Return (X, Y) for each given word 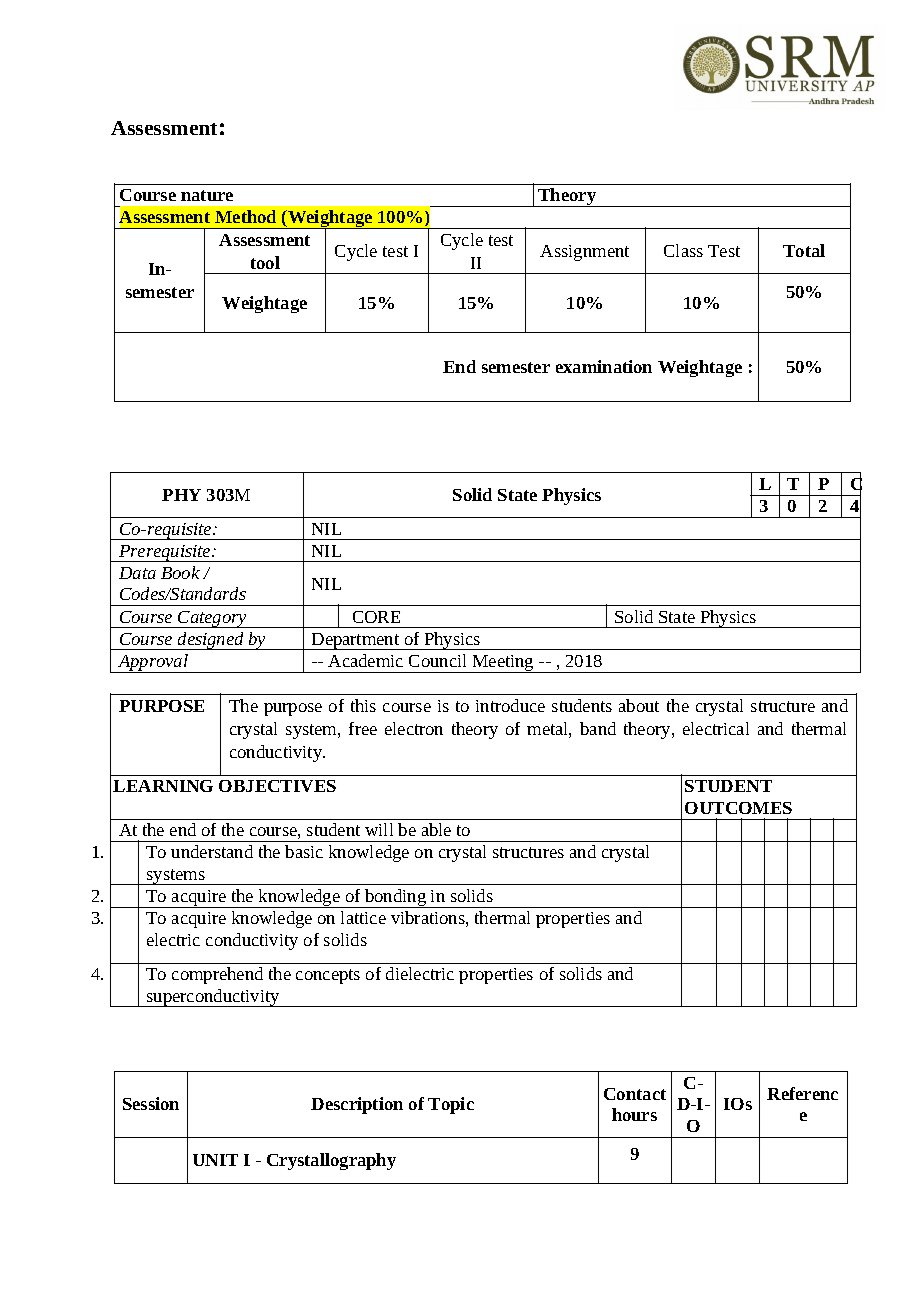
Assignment (584, 253)
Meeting (503, 664)
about (639, 705)
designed (211, 641)
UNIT (215, 1160)
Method (245, 216)
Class (683, 250)
